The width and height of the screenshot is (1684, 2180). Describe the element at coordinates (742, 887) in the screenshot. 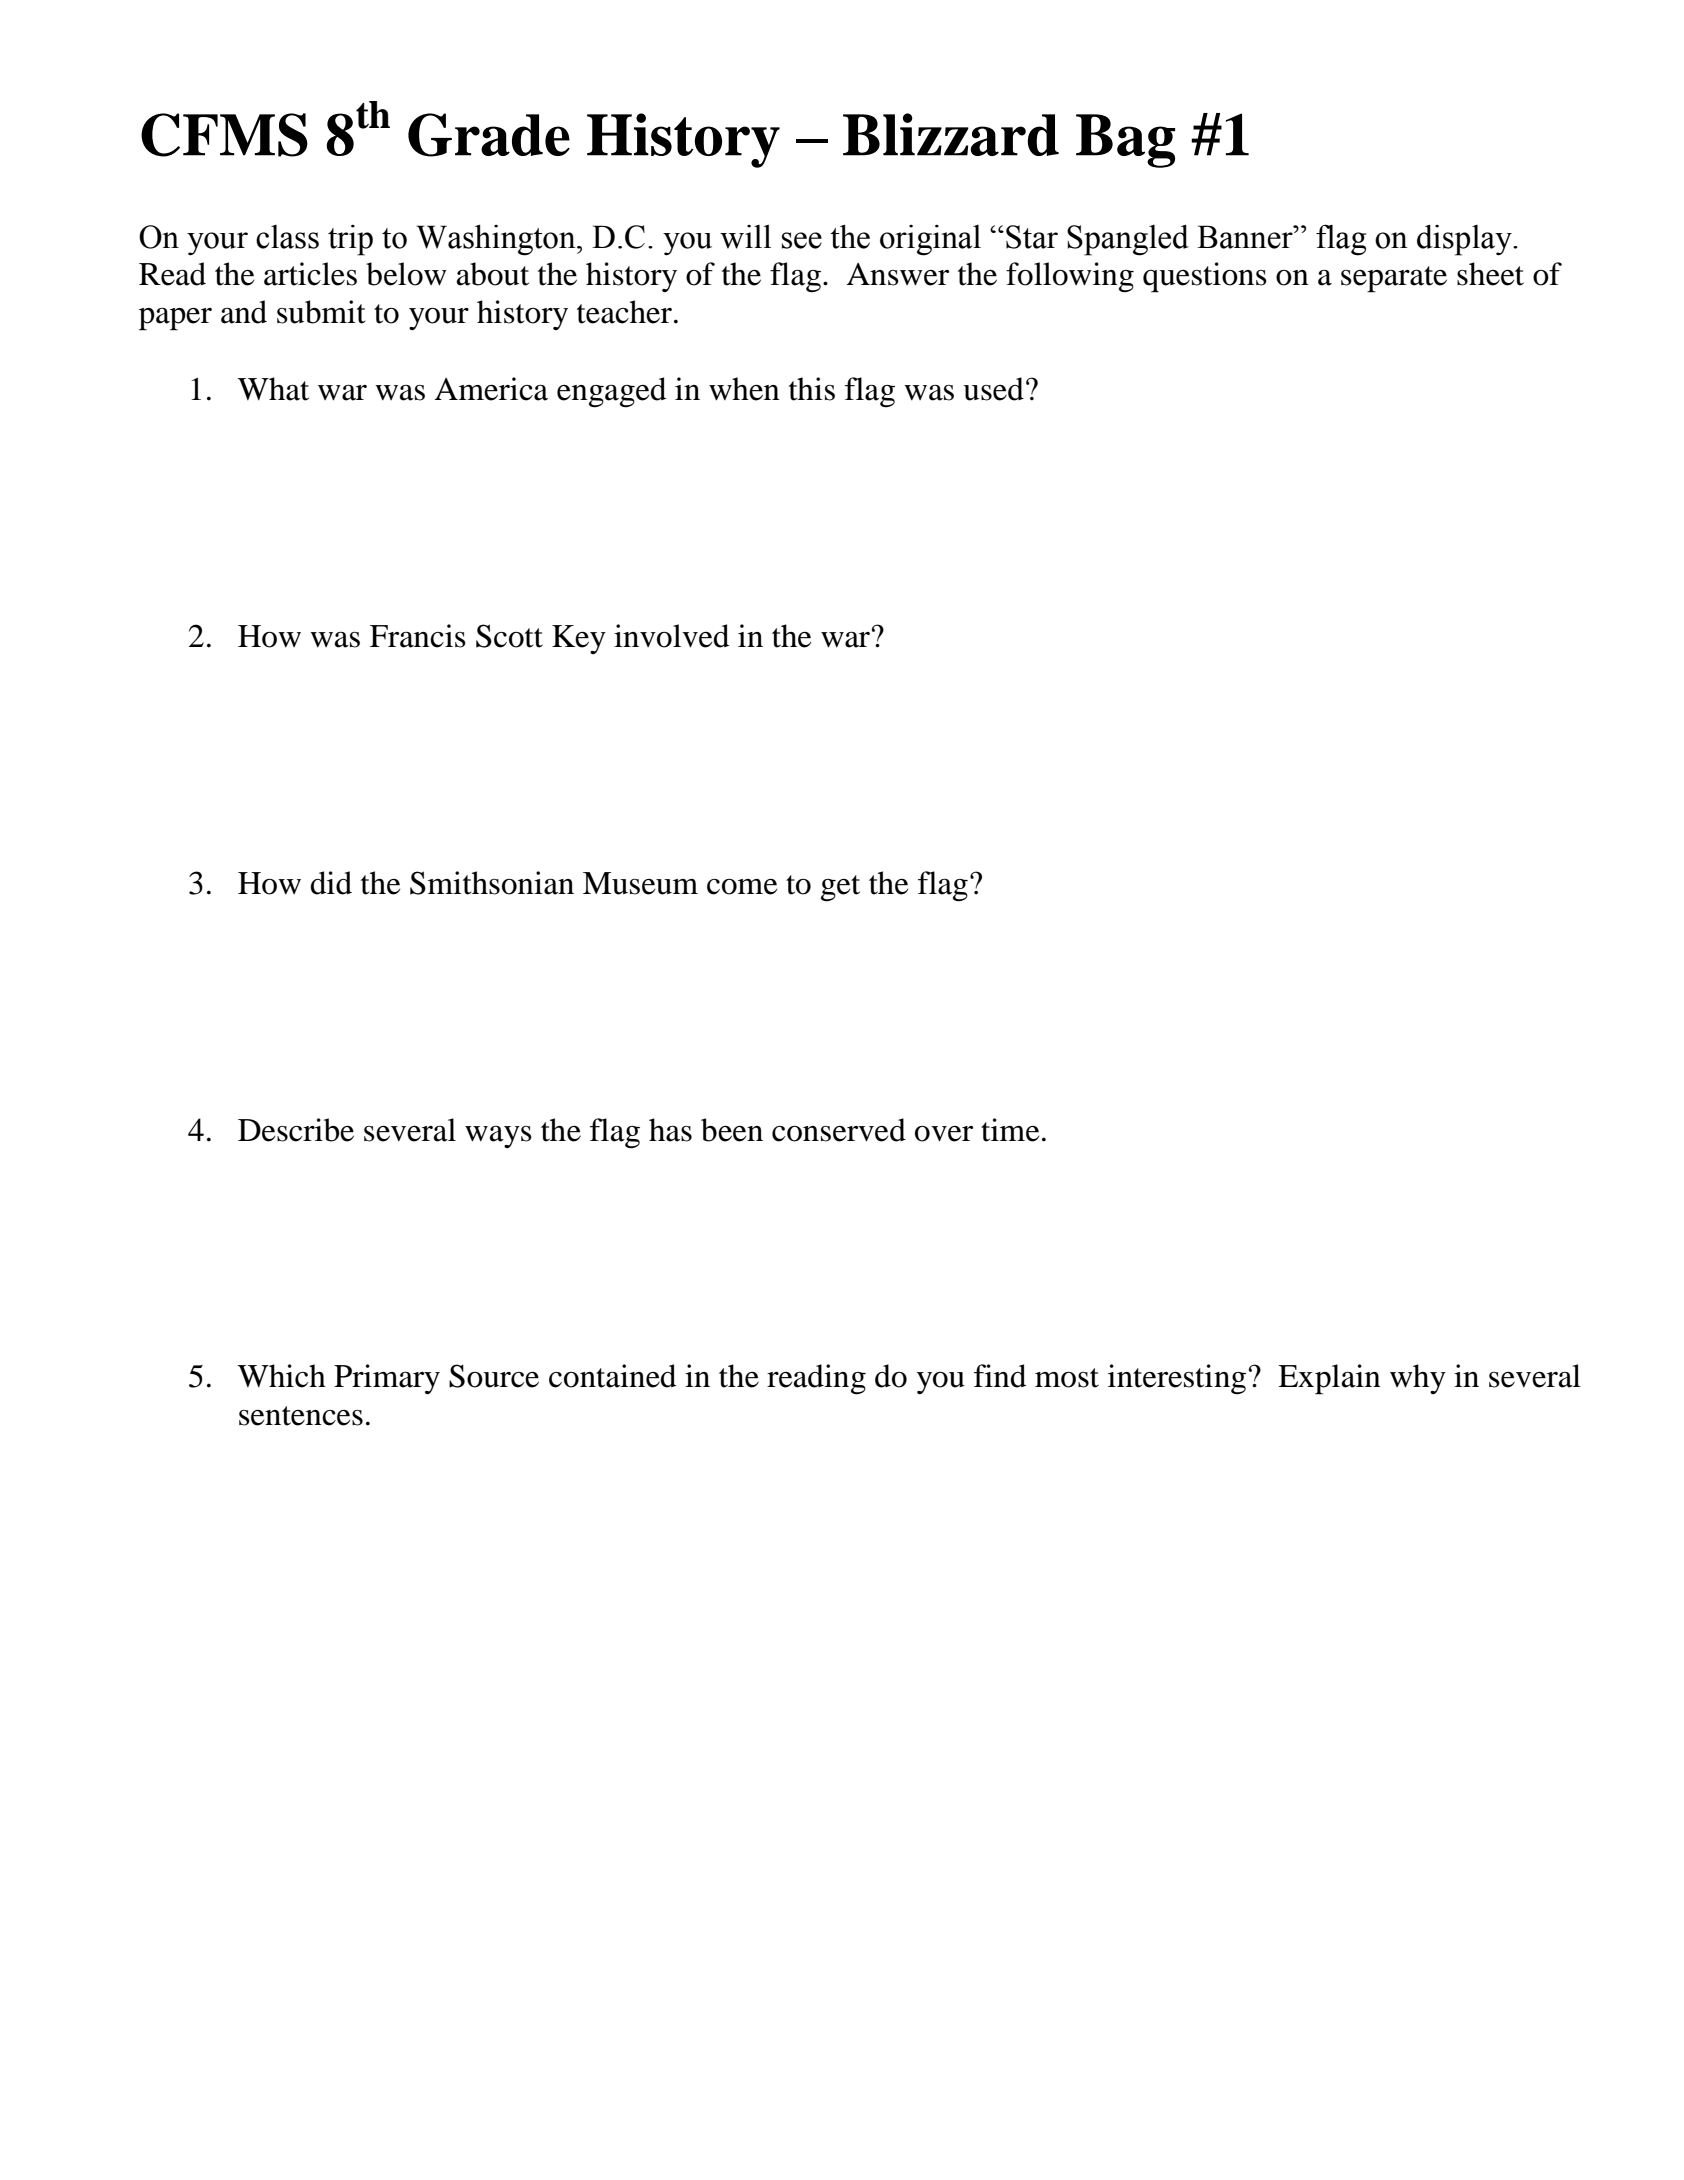

I see `come` at that location.
